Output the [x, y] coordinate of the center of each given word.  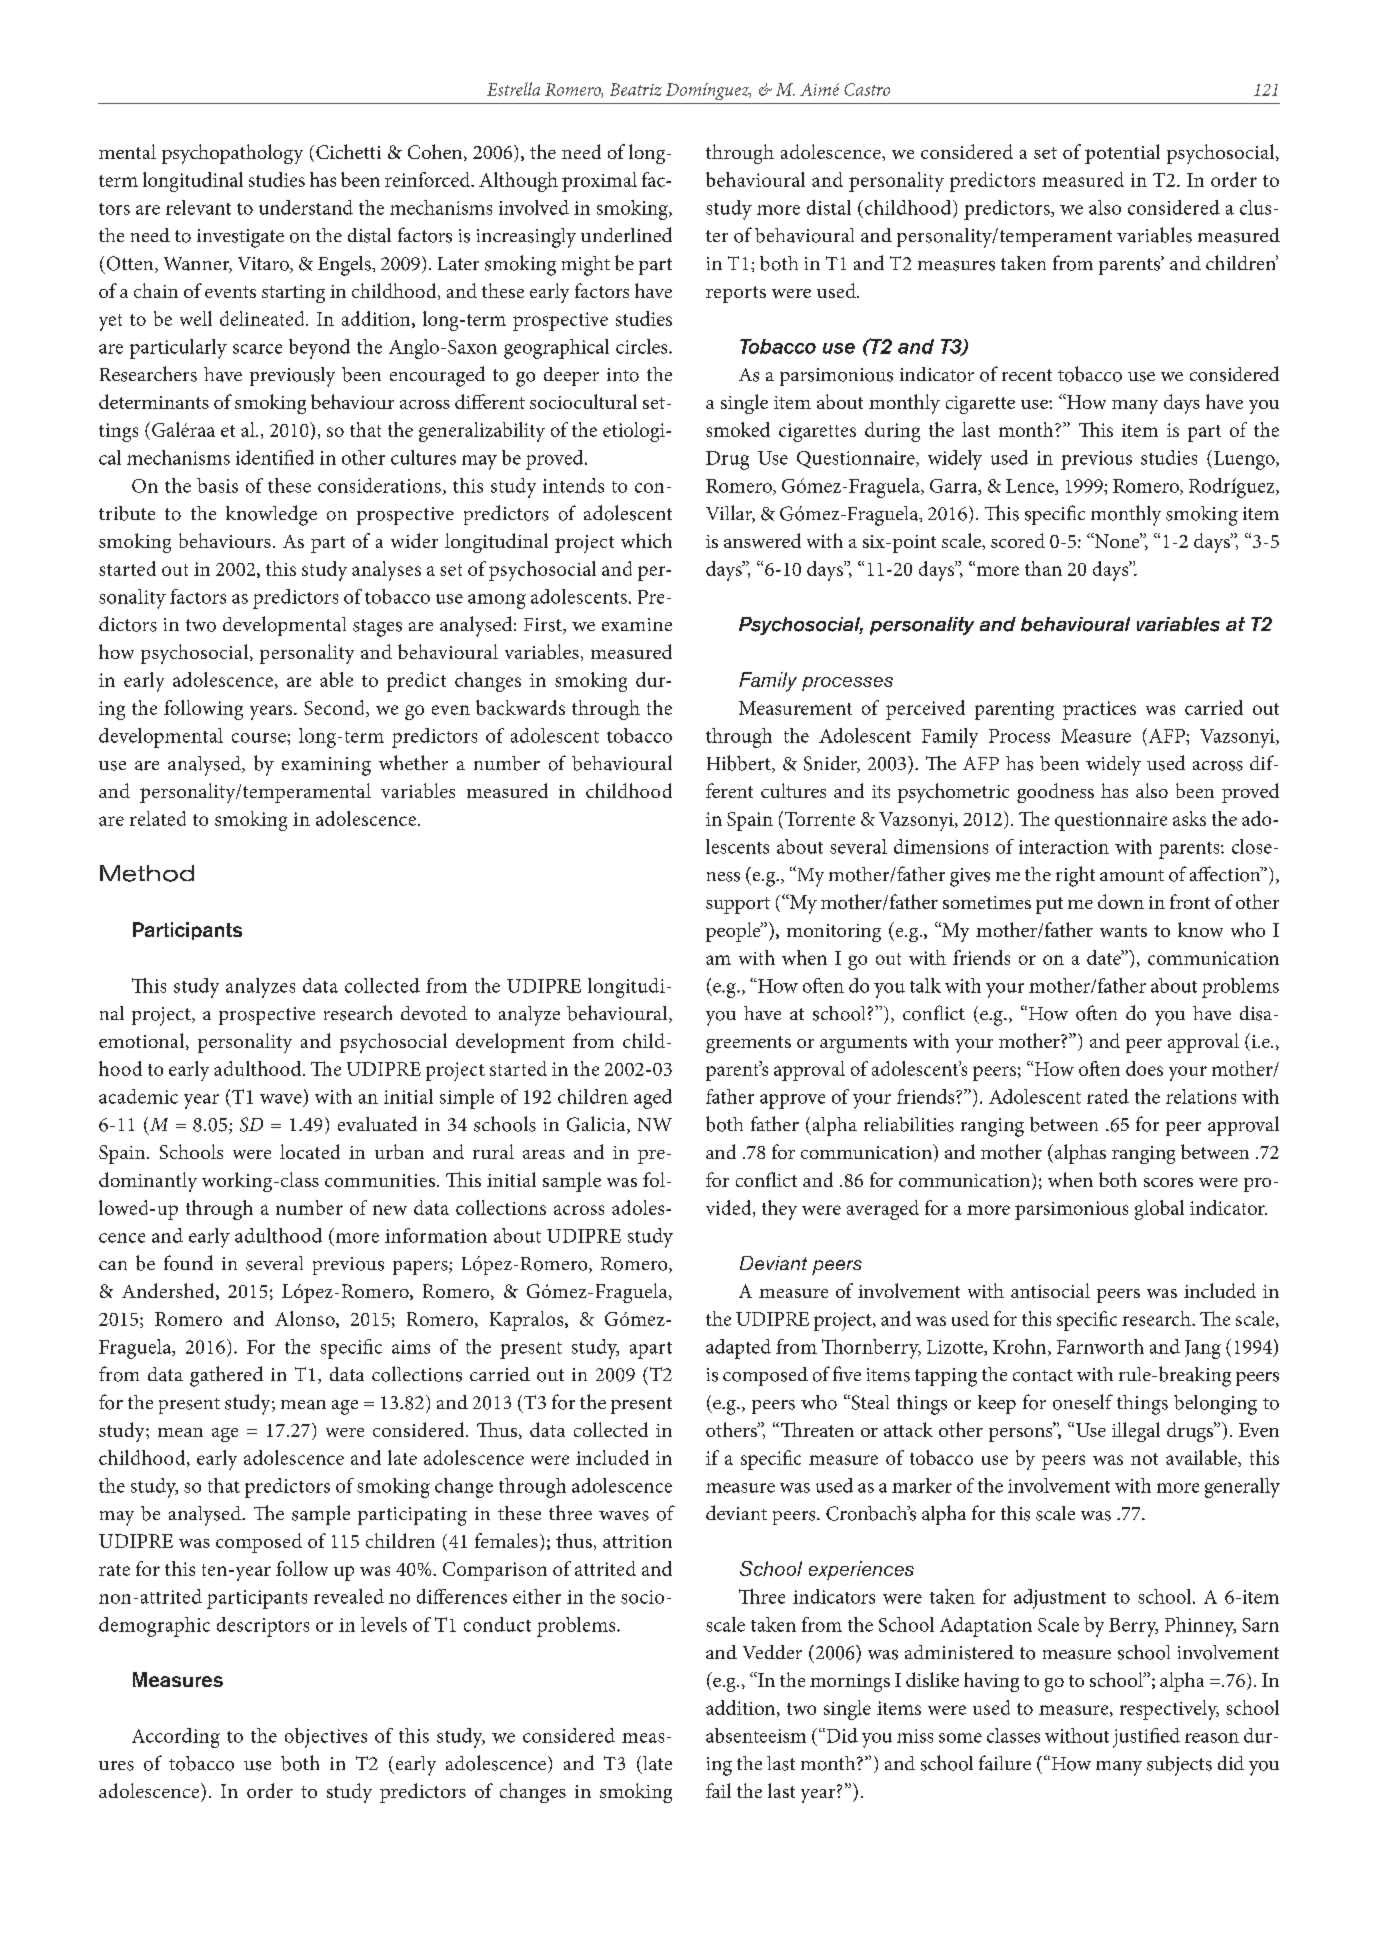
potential [1122, 154]
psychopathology [232, 154]
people [734, 932]
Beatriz [636, 89]
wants [1123, 931]
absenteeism [756, 1735]
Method [147, 873]
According [176, 1738]
